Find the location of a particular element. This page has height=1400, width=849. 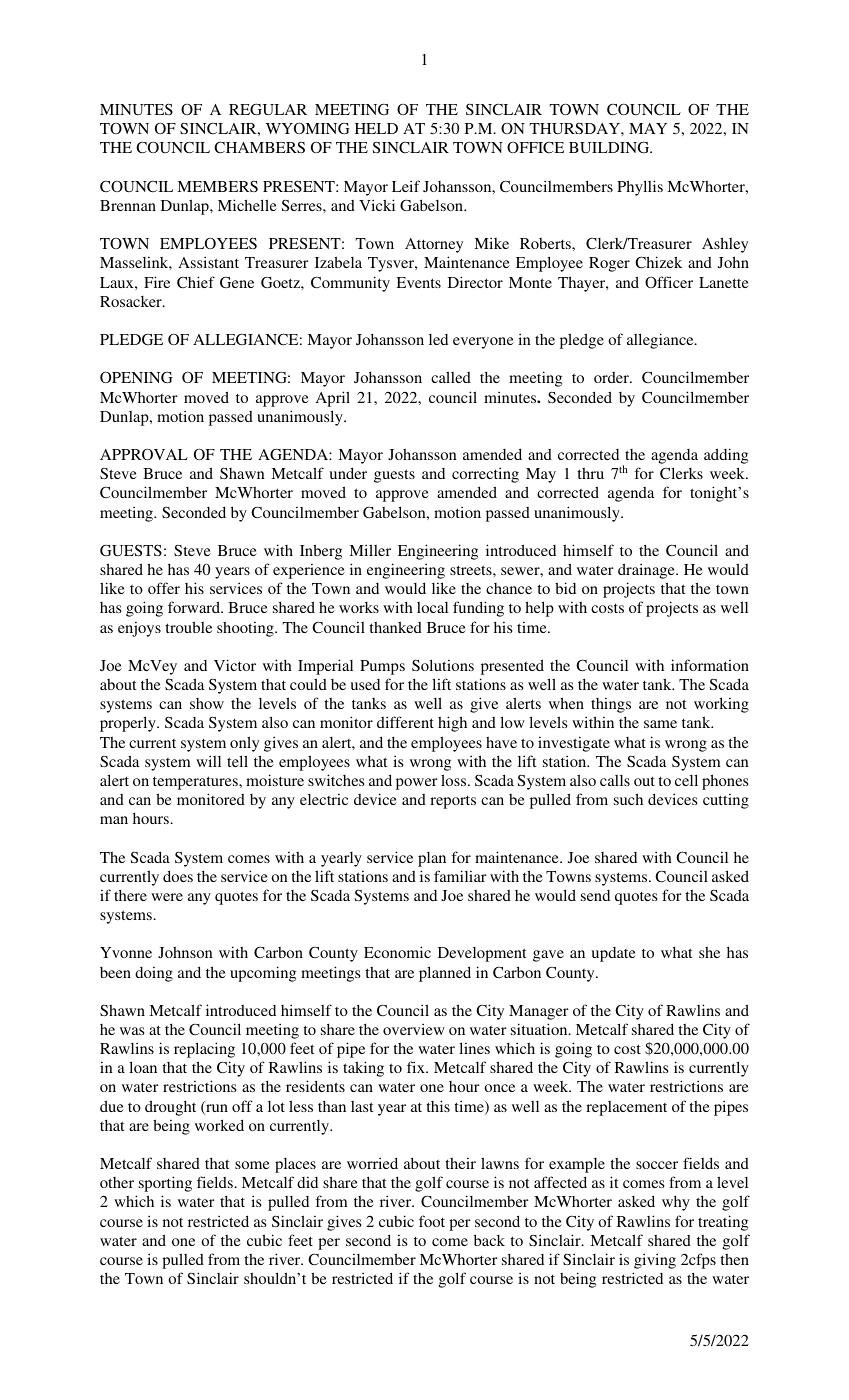

same is located at coordinates (660, 724).
